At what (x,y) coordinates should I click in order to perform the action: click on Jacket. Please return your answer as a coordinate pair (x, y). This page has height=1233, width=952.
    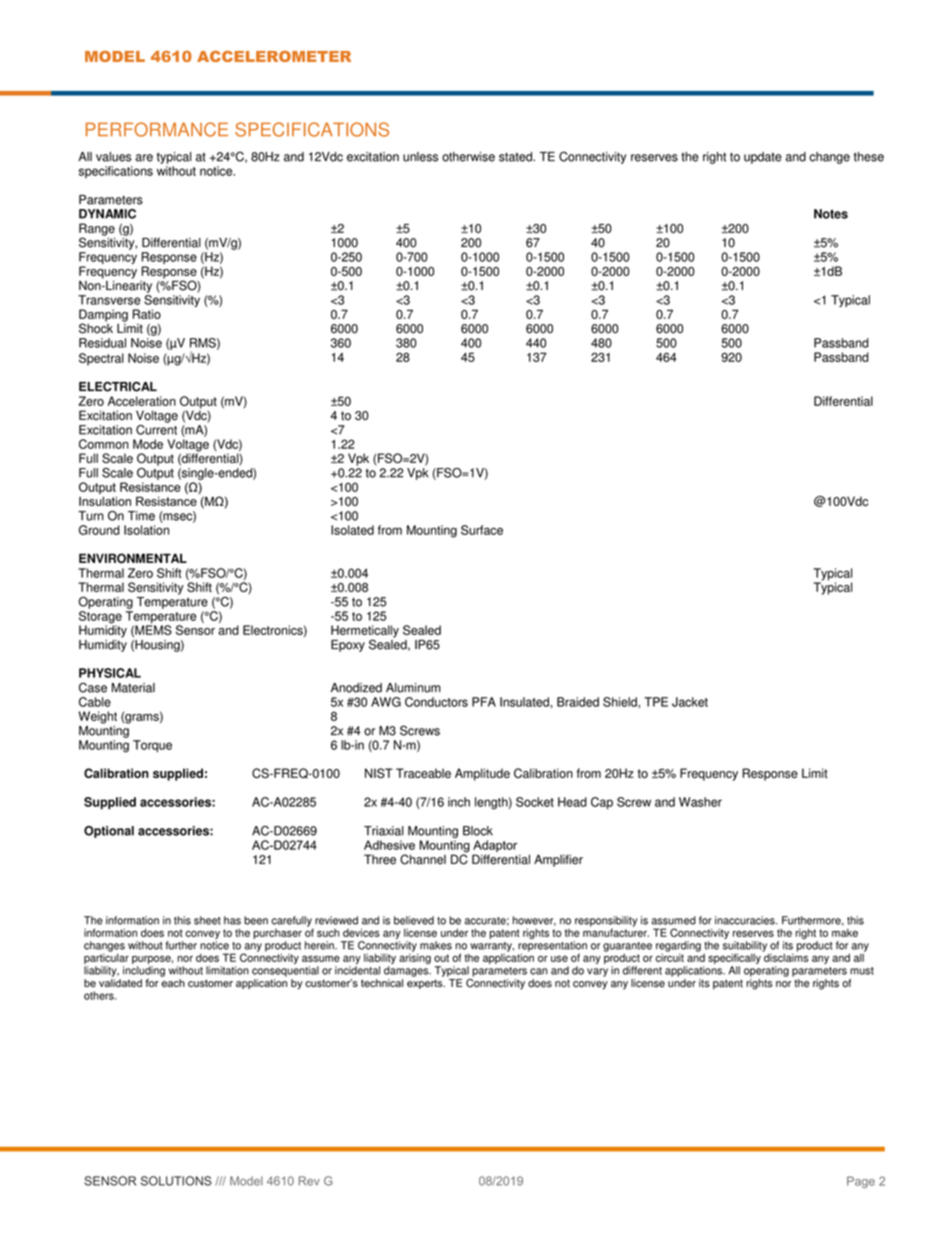
    Looking at the image, I should click on (690, 702).
